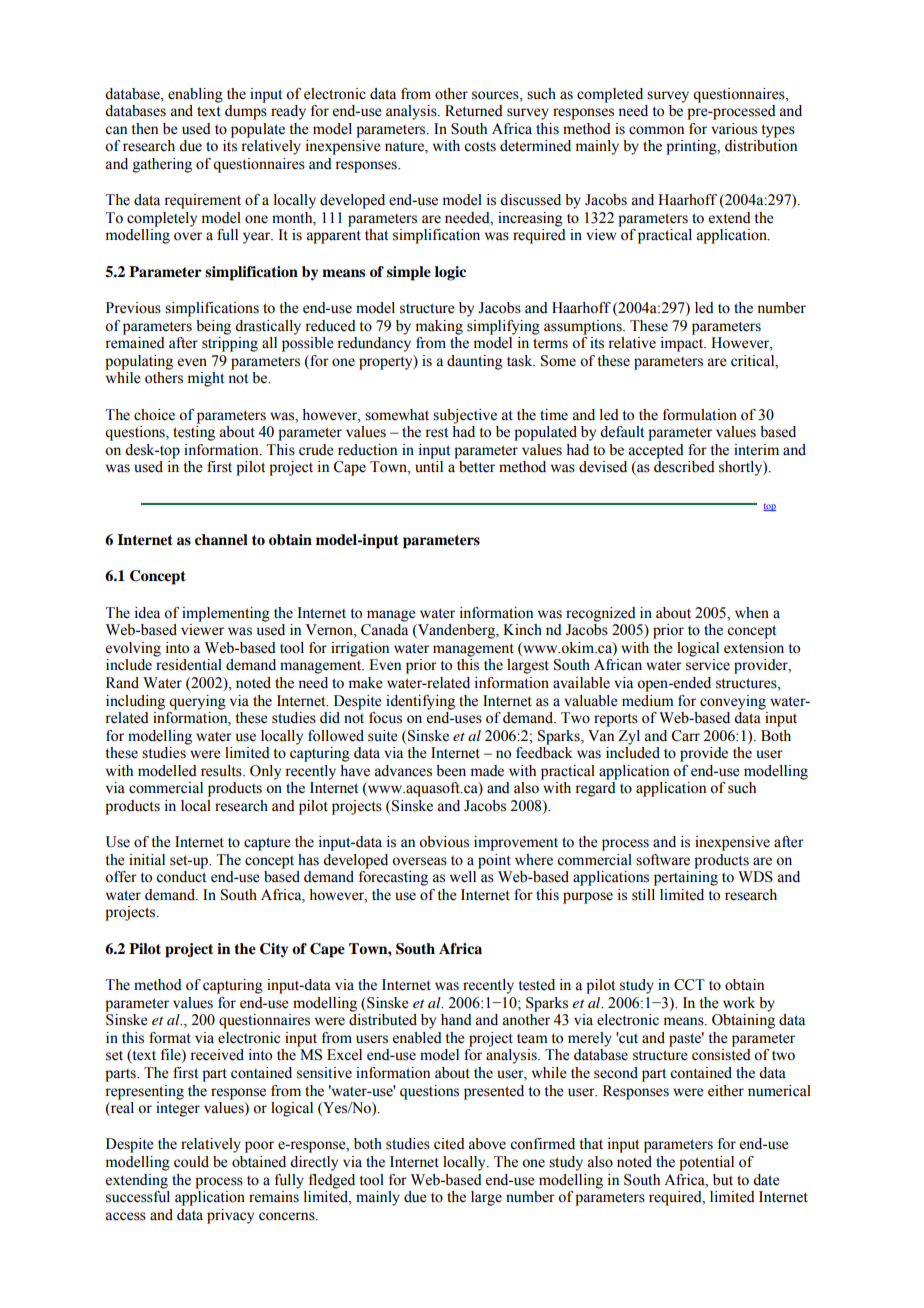 This screenshot has width=924, height=1308. What do you see at coordinates (181, 877) in the screenshot?
I see `conduct` at bounding box center [181, 877].
